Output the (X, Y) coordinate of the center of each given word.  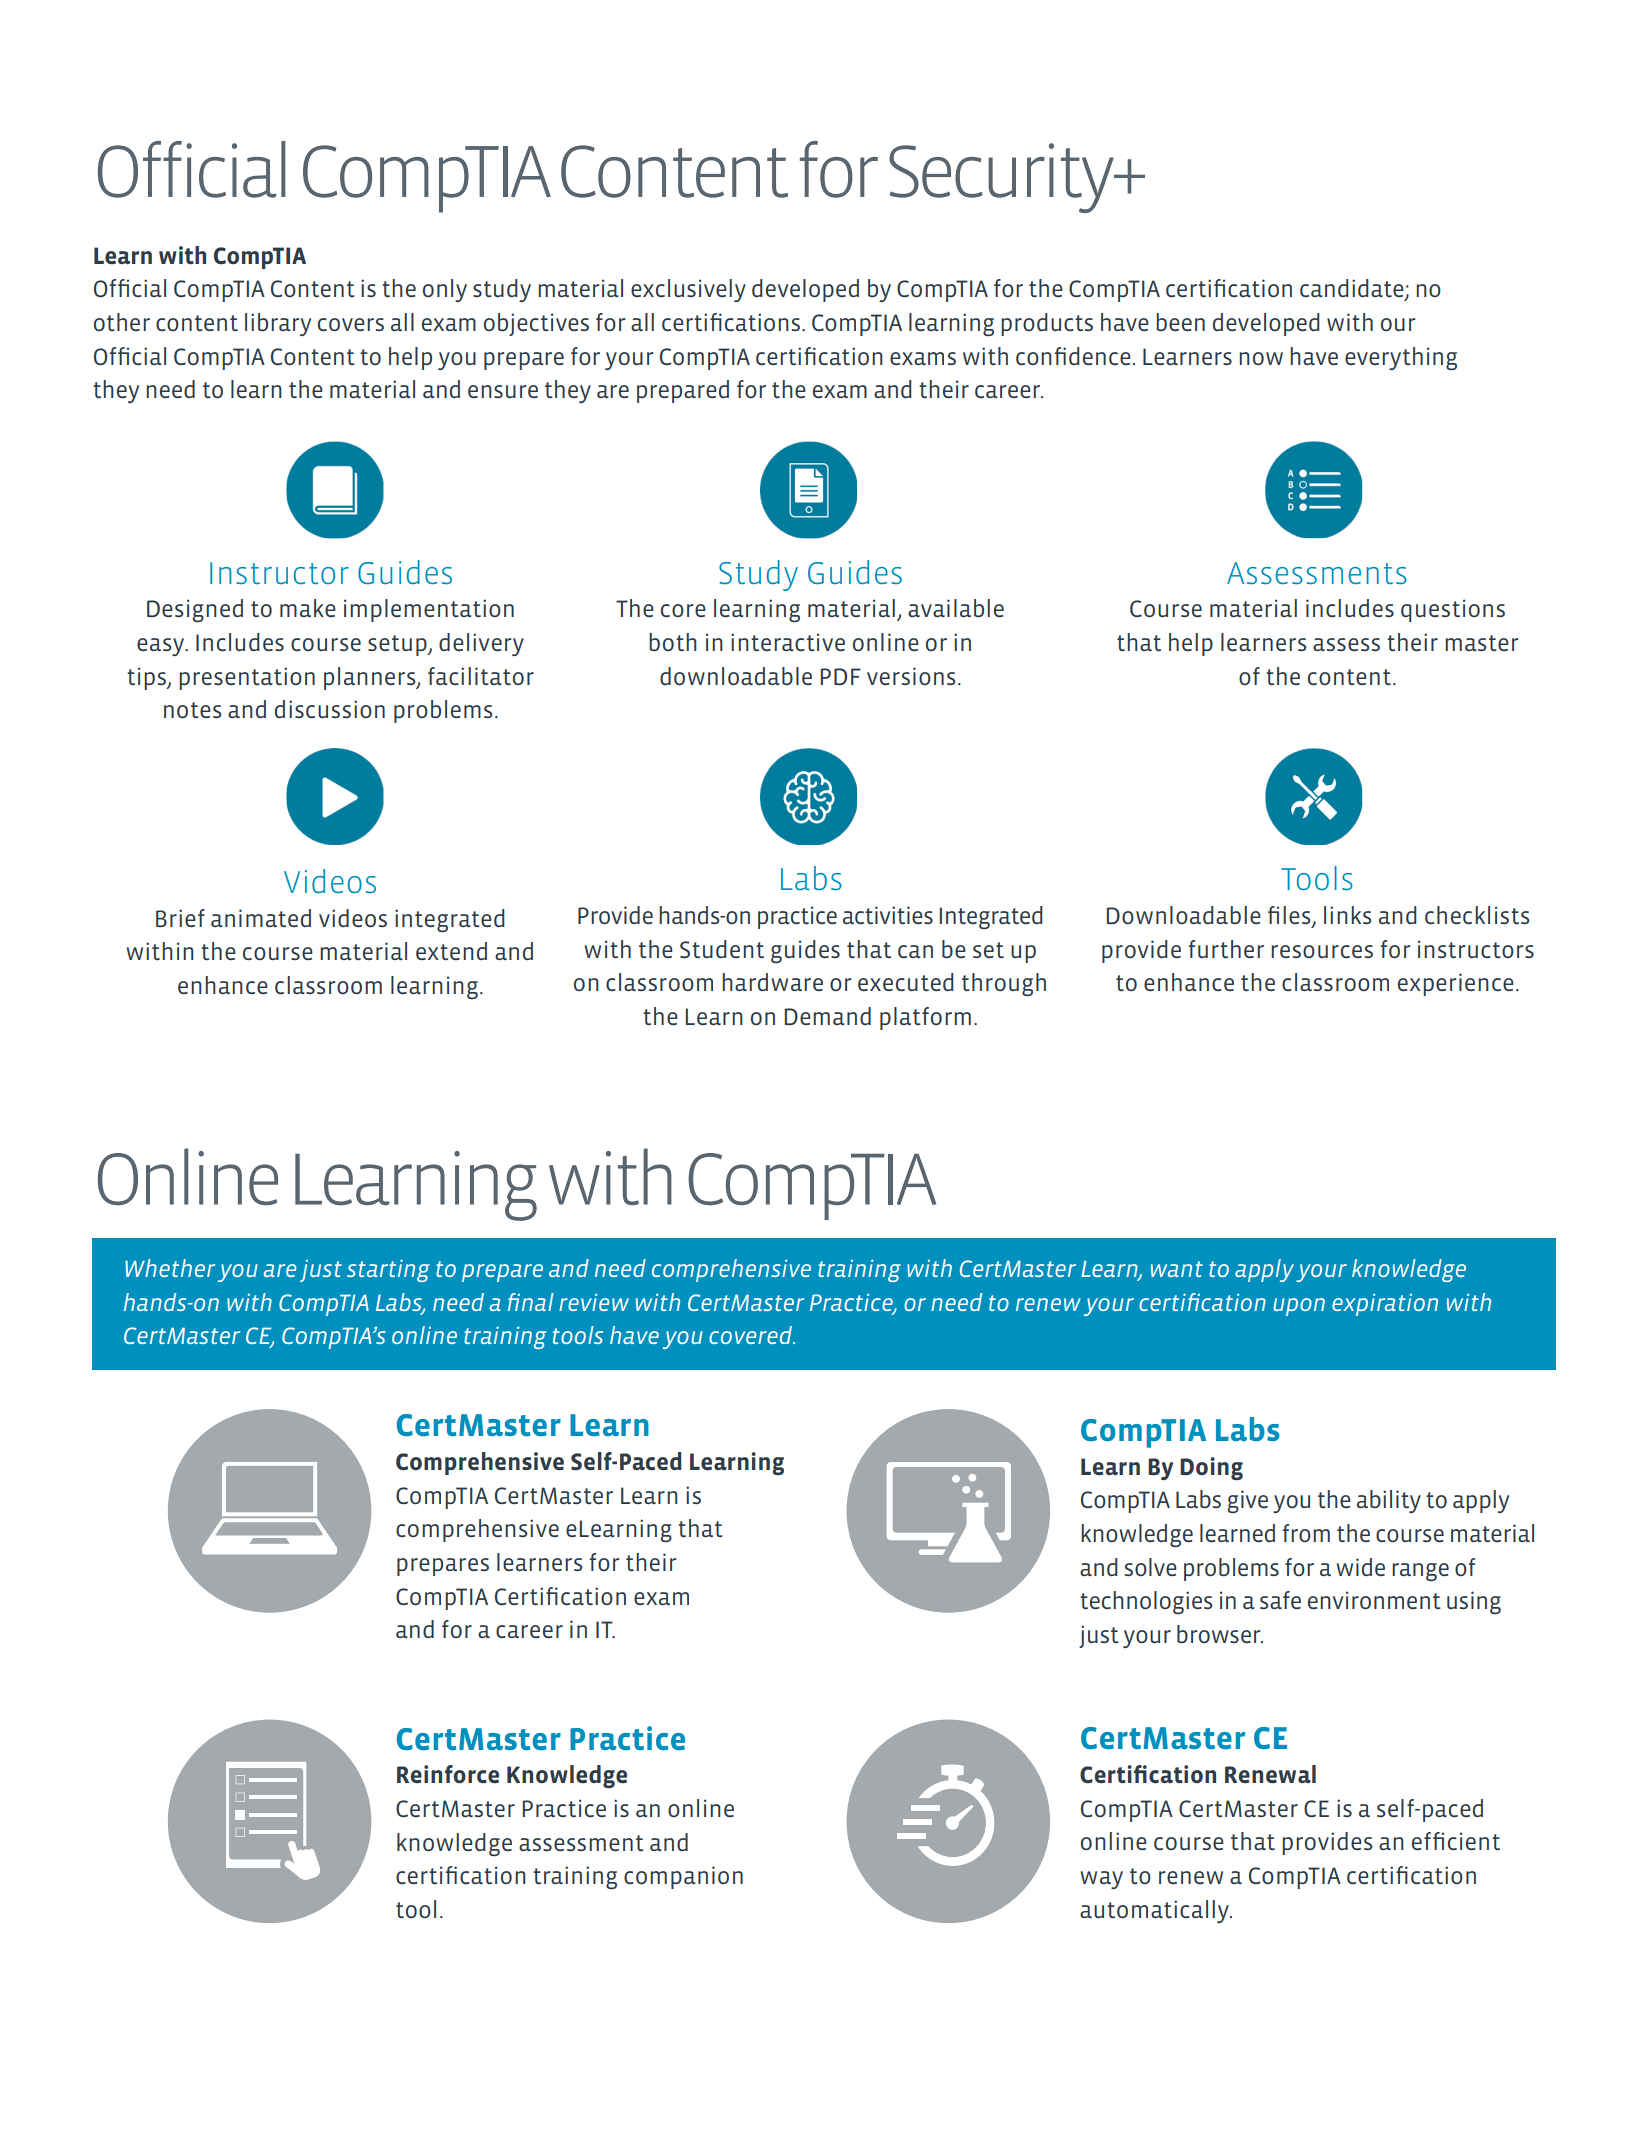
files (1290, 916)
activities (888, 915)
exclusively (688, 290)
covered (751, 1335)
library (278, 324)
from (1306, 1533)
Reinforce (448, 1774)
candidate (1353, 289)
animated (261, 918)
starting (388, 1270)
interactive (788, 642)
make (308, 608)
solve (1151, 1567)
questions (1453, 610)
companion (683, 1877)
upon (1299, 1307)
